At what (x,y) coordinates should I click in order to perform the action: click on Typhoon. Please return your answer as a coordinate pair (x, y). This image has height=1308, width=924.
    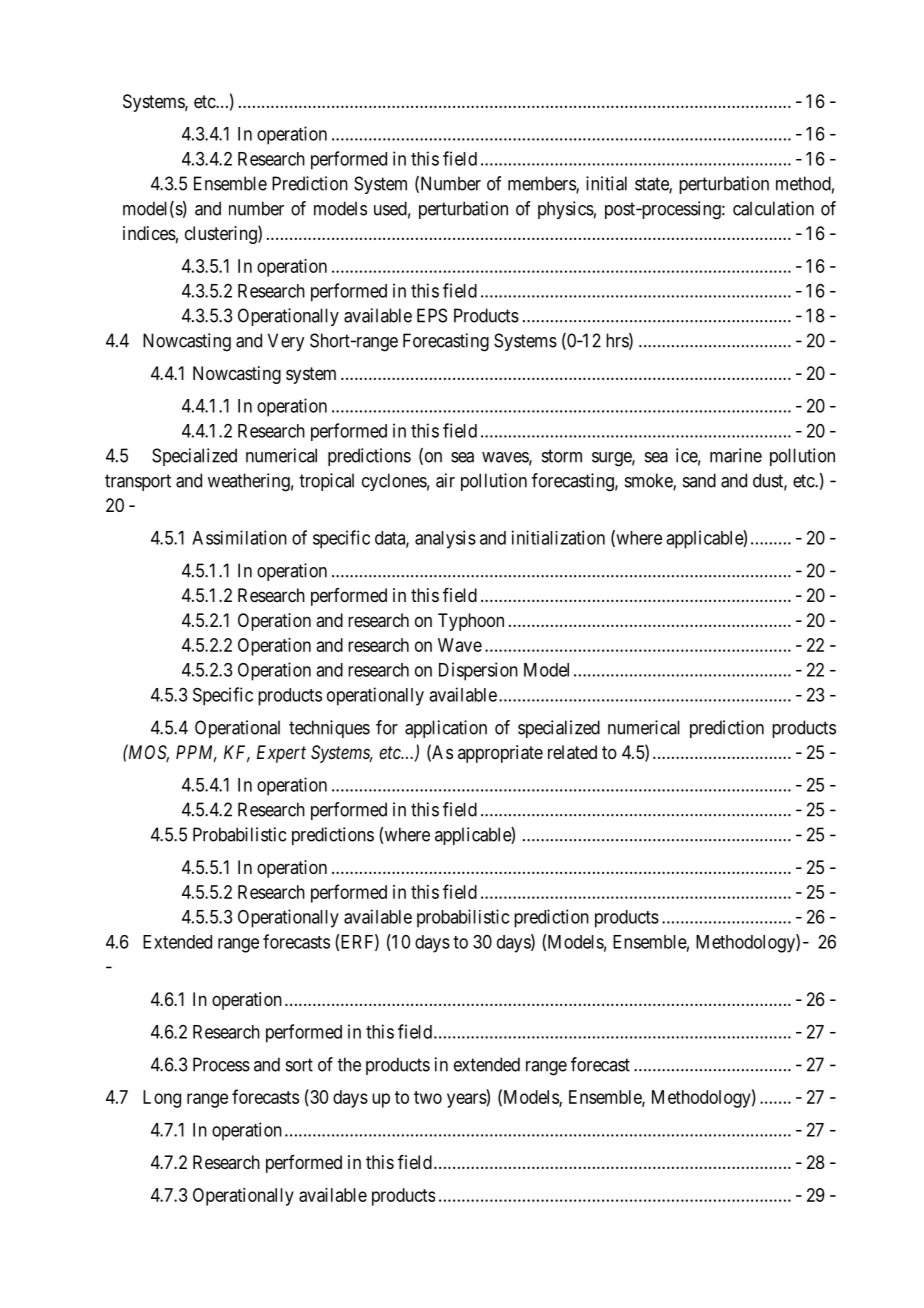
    Looking at the image, I should click on (471, 622).
